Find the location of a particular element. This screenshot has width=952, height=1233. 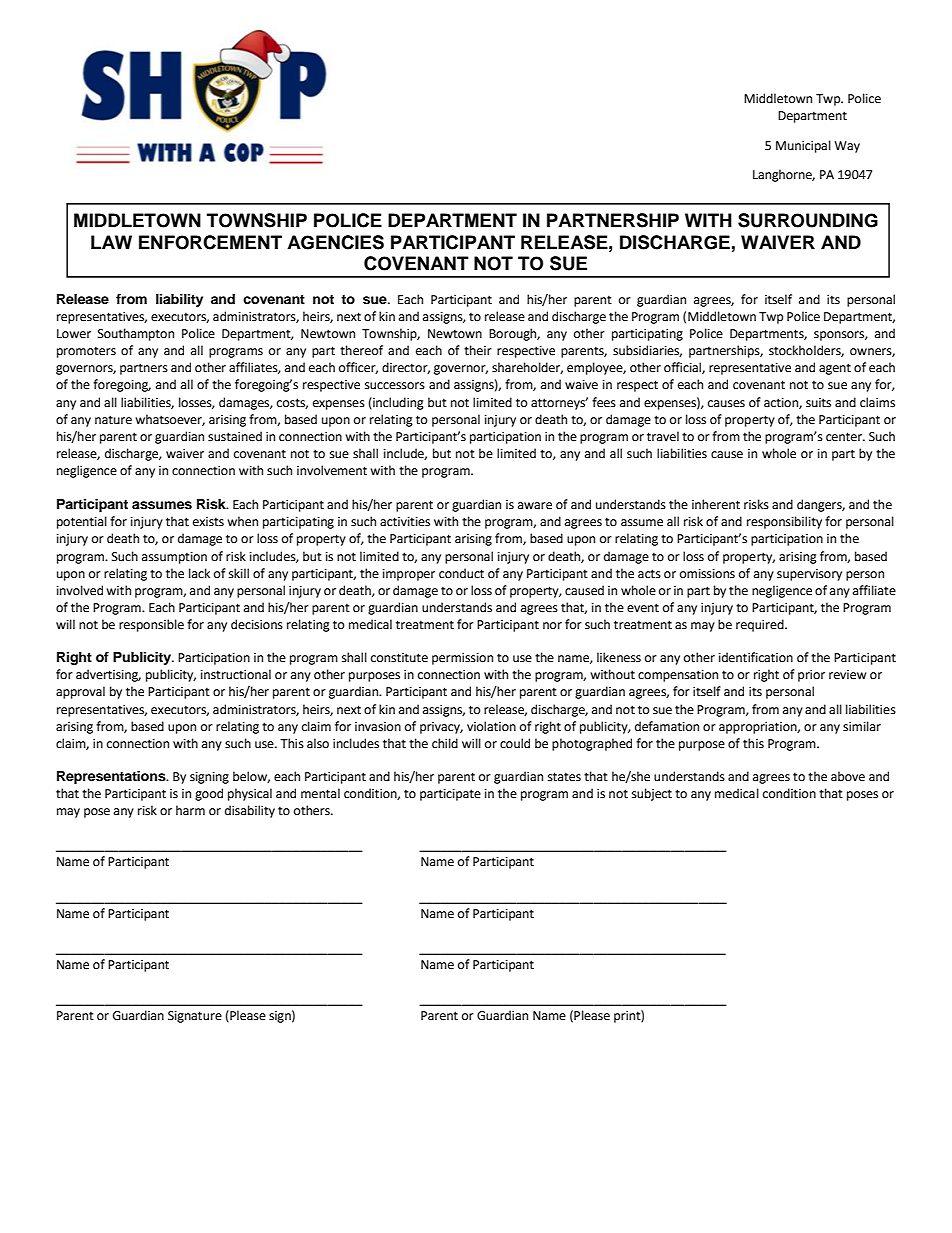

their is located at coordinates (478, 350).
